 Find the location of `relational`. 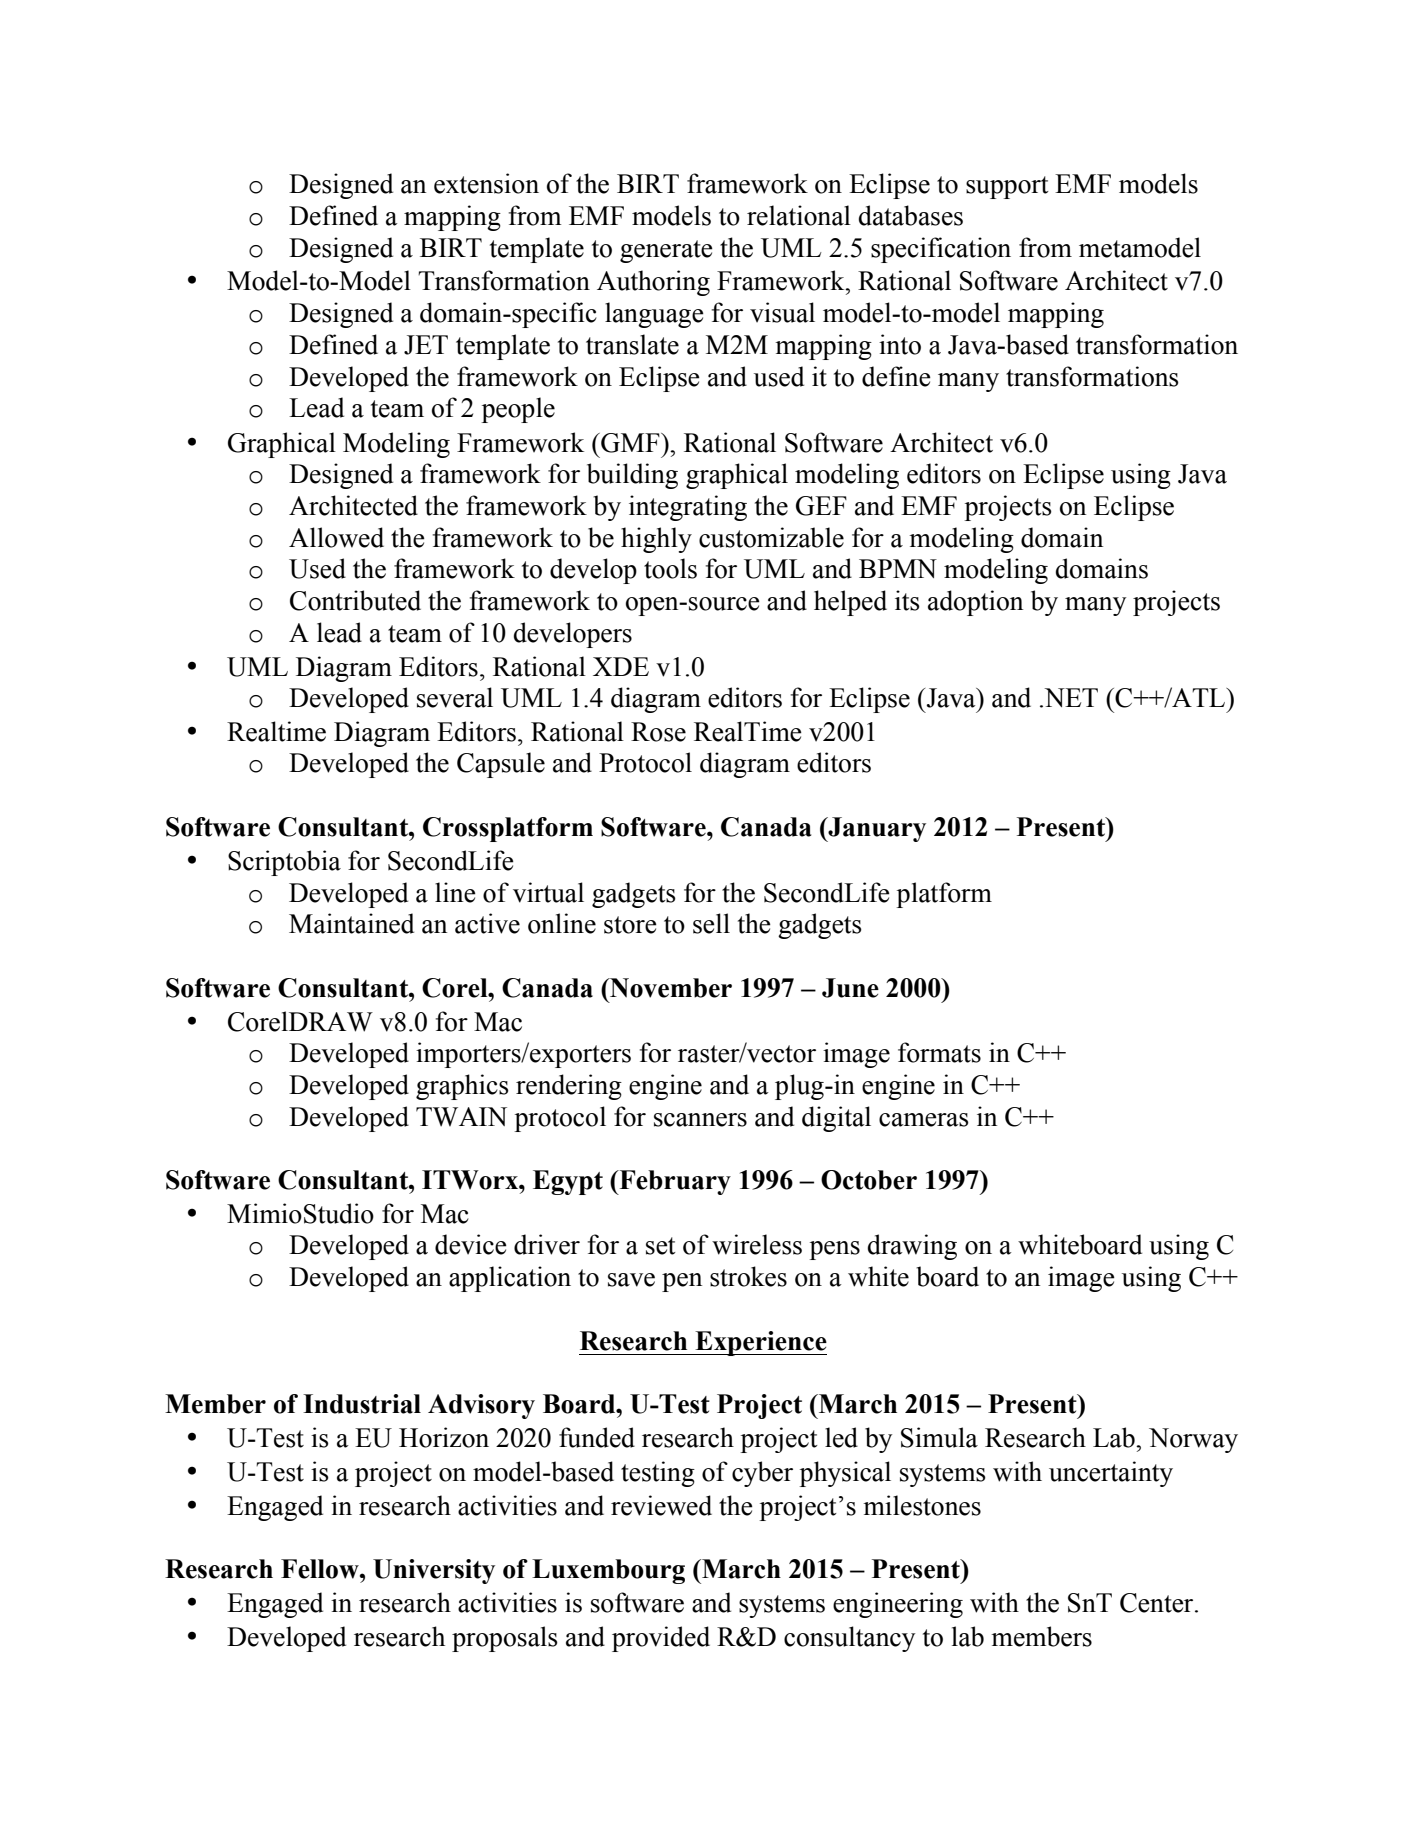

relational is located at coordinates (799, 215).
